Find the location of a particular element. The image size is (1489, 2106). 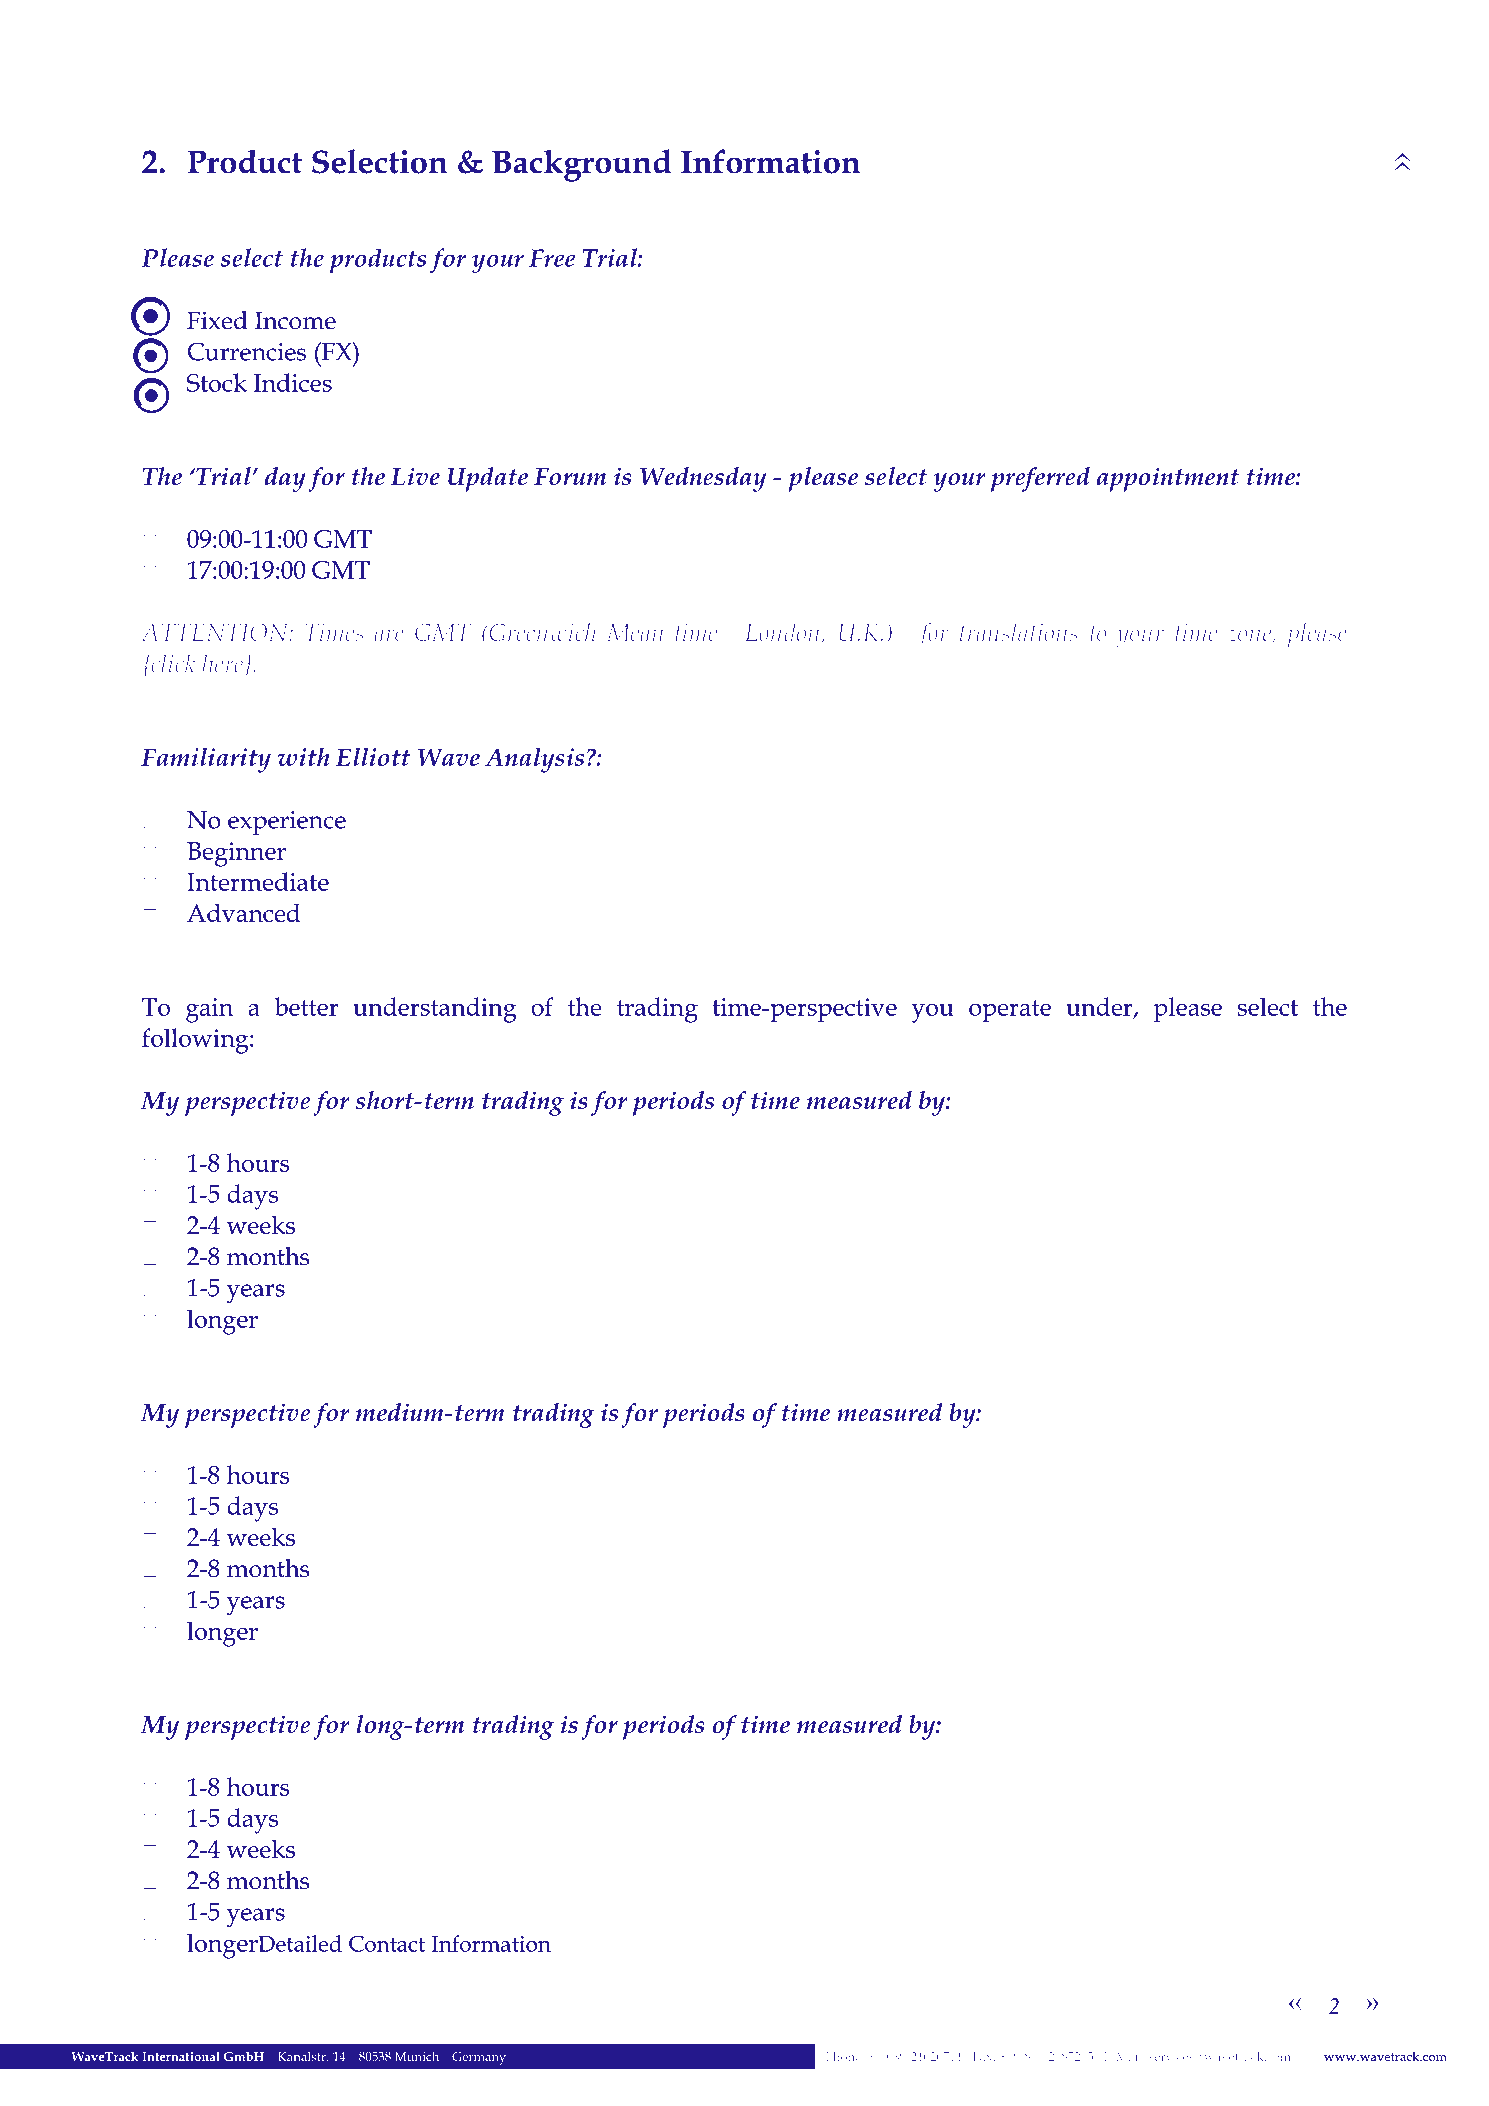

Contact is located at coordinates (387, 1943).
